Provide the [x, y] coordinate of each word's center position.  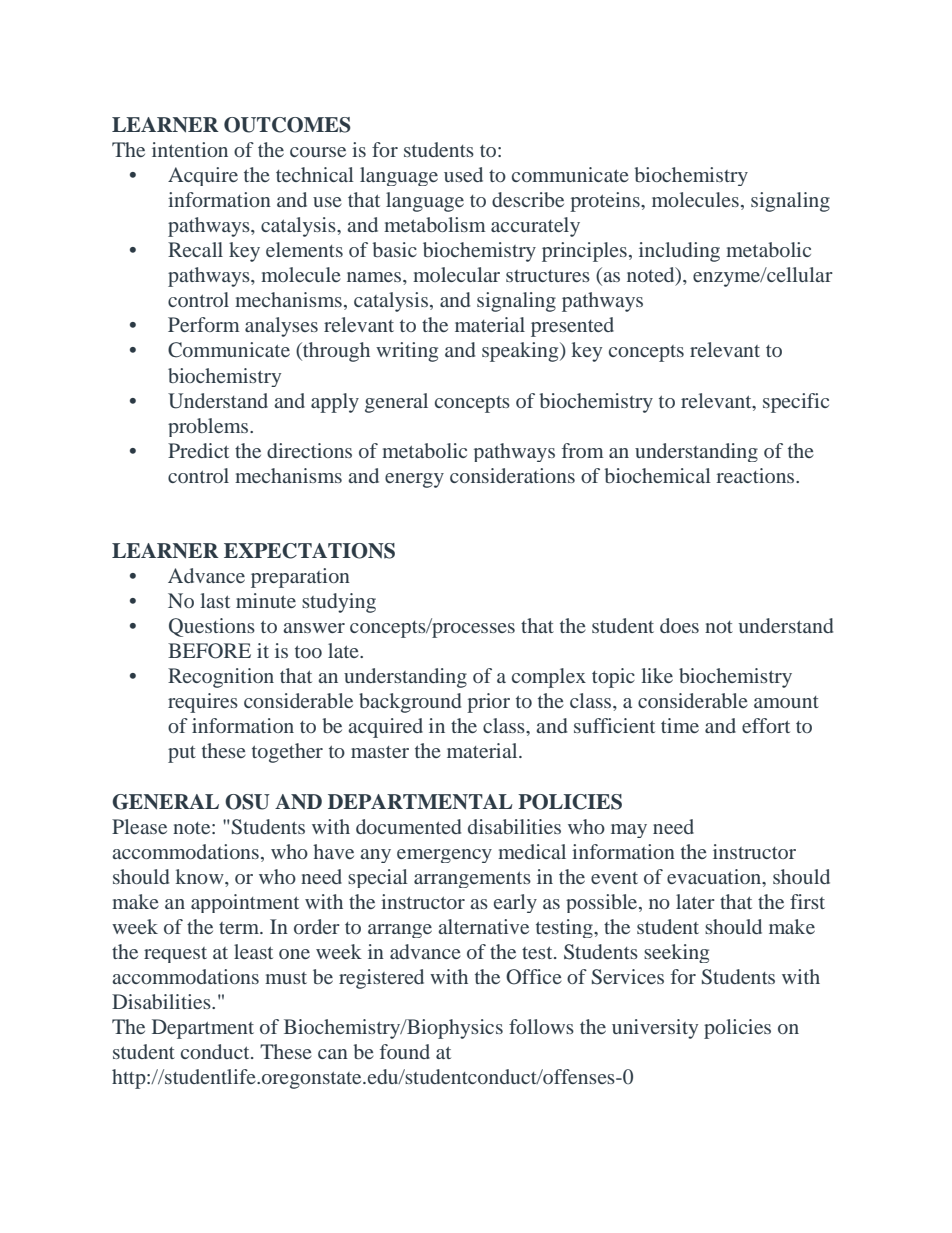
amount [786, 702]
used [463, 174]
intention [190, 149]
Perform [204, 324]
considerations [512, 475]
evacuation [715, 878]
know [201, 876]
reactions [756, 475]
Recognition [221, 678]
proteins [606, 202]
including [679, 252]
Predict [198, 450]
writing [407, 352]
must [286, 978]
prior [488, 703]
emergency [444, 856]
